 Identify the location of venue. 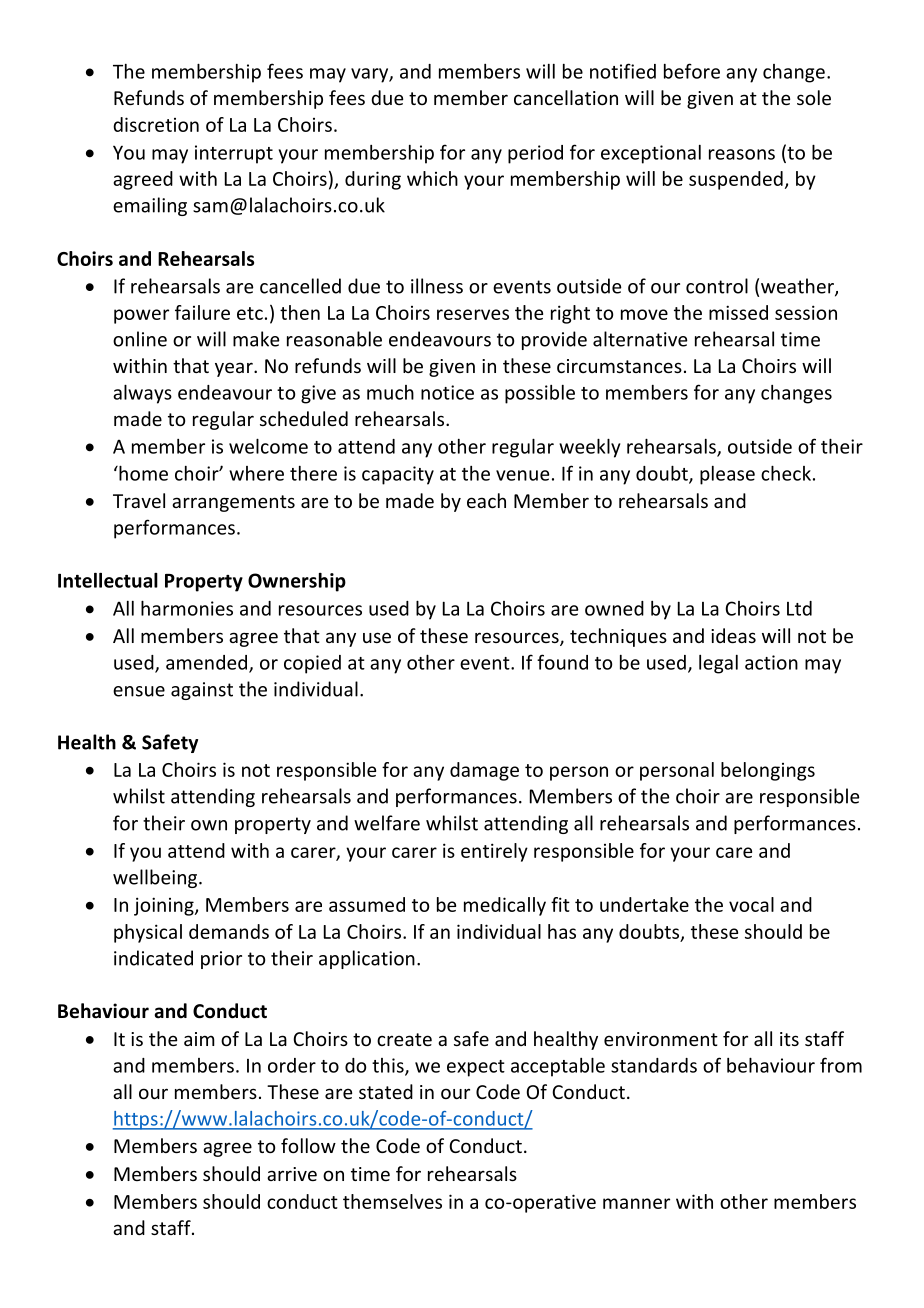
(522, 475).
